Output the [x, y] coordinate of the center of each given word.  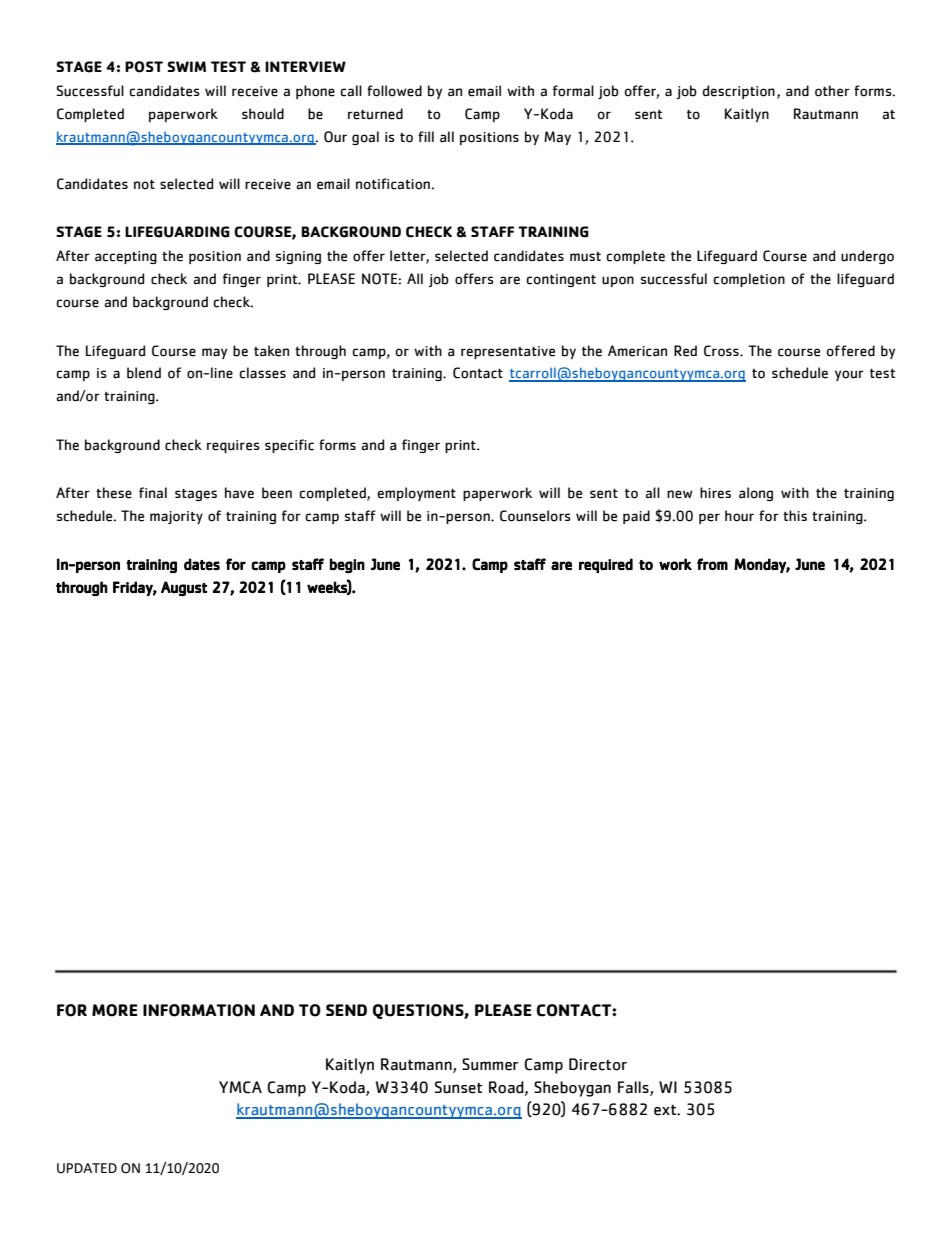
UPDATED [87, 1168]
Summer [490, 1064]
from [712, 564]
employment [416, 494]
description [738, 92]
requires [233, 446]
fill [426, 136]
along [756, 494]
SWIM [186, 66]
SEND [346, 1010]
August [184, 588]
